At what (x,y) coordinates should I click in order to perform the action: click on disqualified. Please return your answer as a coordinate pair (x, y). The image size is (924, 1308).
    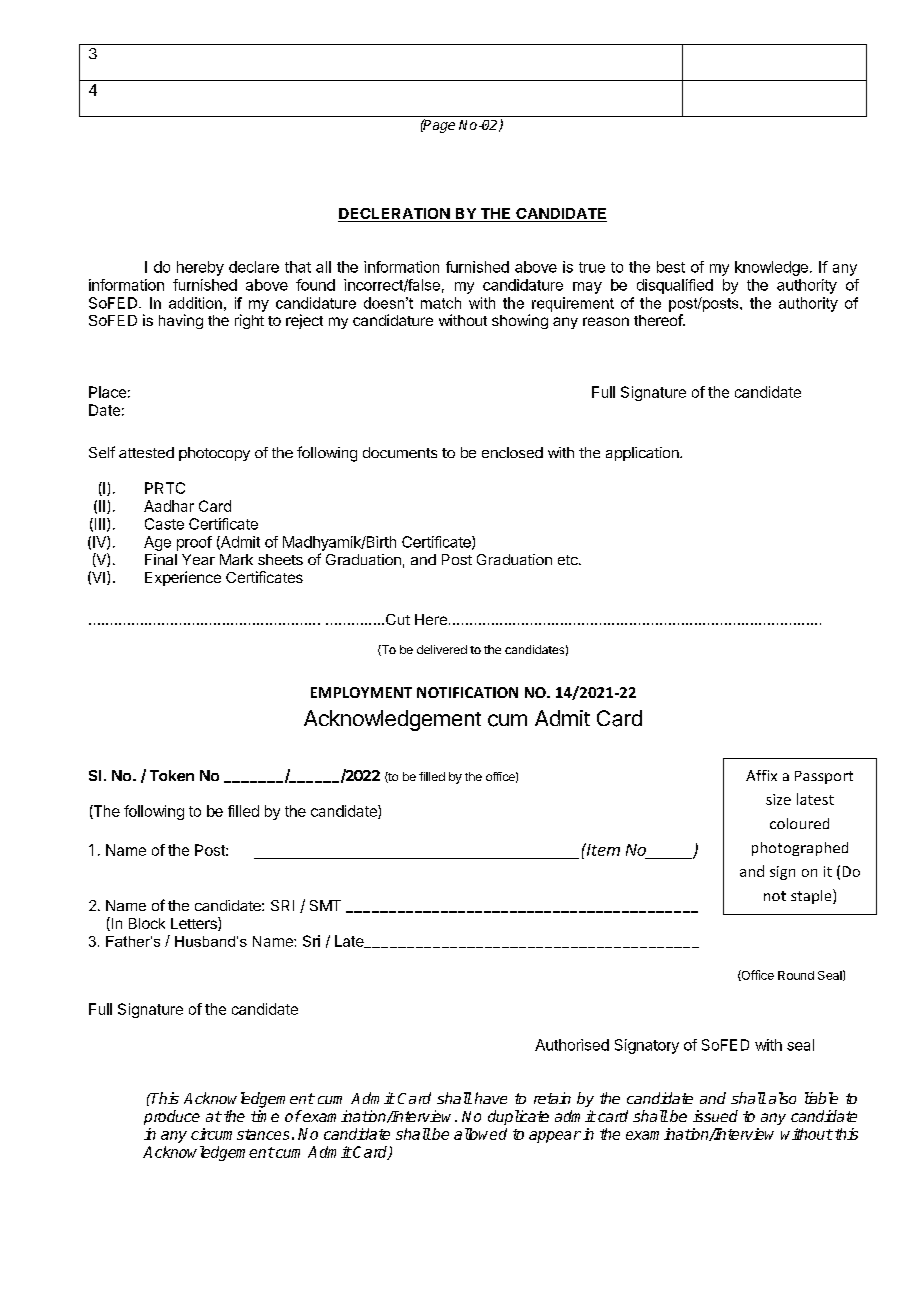
    Looking at the image, I should click on (675, 286).
